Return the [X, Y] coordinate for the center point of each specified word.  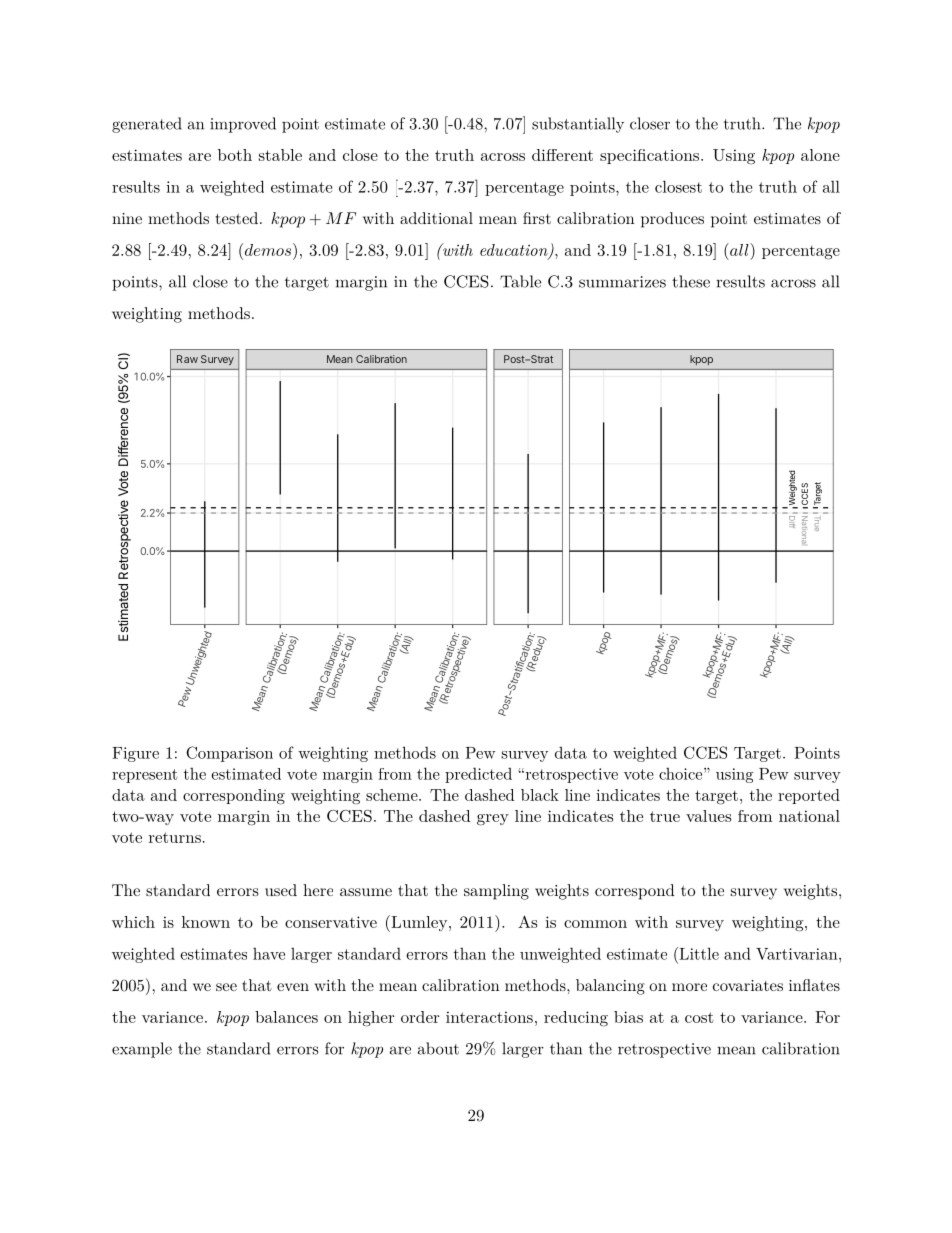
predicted [478, 775]
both [235, 155]
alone [820, 155]
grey [493, 820]
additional [436, 218]
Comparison [229, 754]
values [708, 816]
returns [175, 837]
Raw [187, 359]
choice [680, 774]
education [515, 251]
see [226, 987]
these [691, 281]
